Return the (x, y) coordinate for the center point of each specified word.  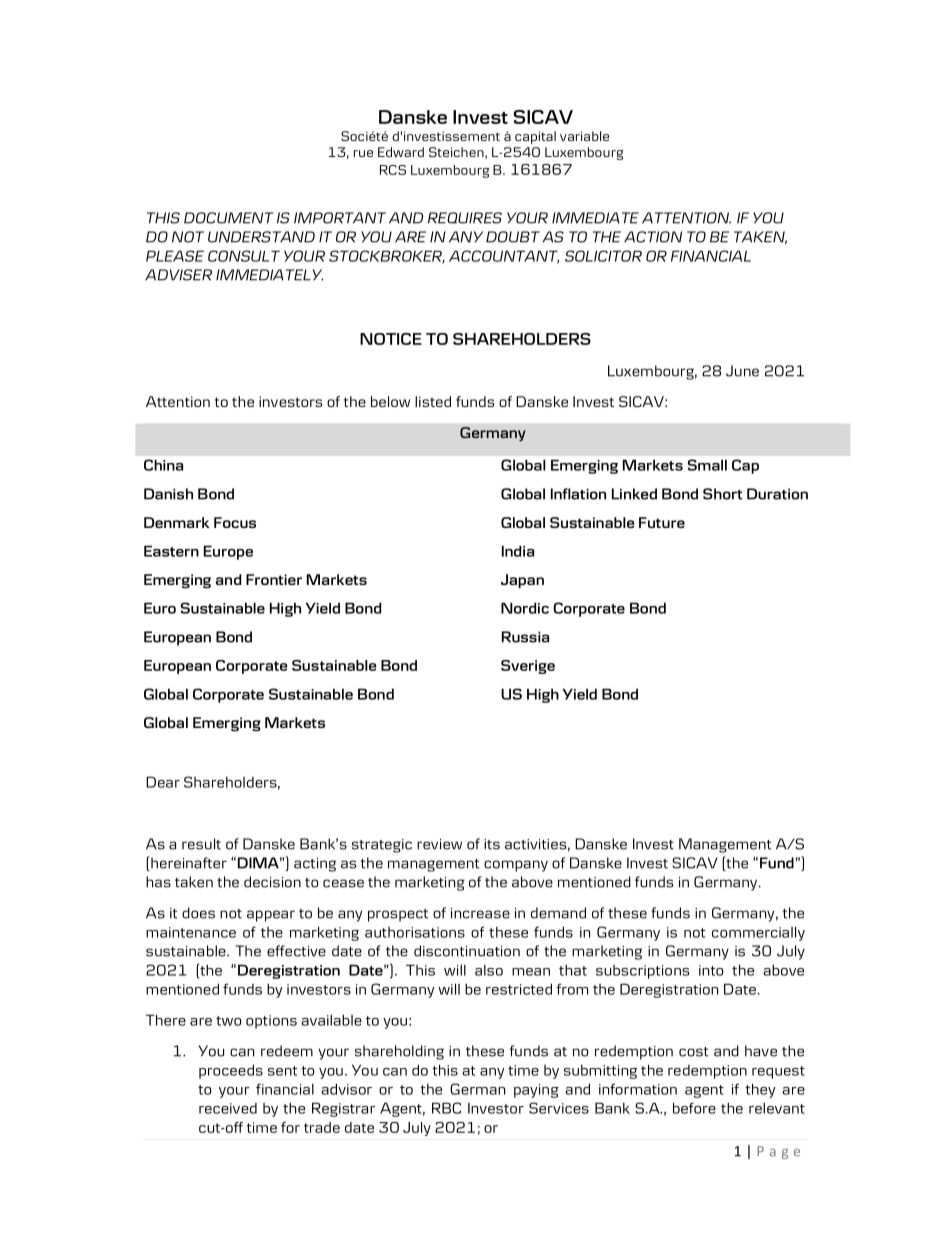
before (694, 1108)
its (492, 844)
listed (433, 401)
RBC (446, 1108)
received (228, 1108)
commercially (758, 933)
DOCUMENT (229, 218)
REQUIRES (465, 218)
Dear (163, 782)
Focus (235, 522)
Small (707, 465)
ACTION (653, 237)
